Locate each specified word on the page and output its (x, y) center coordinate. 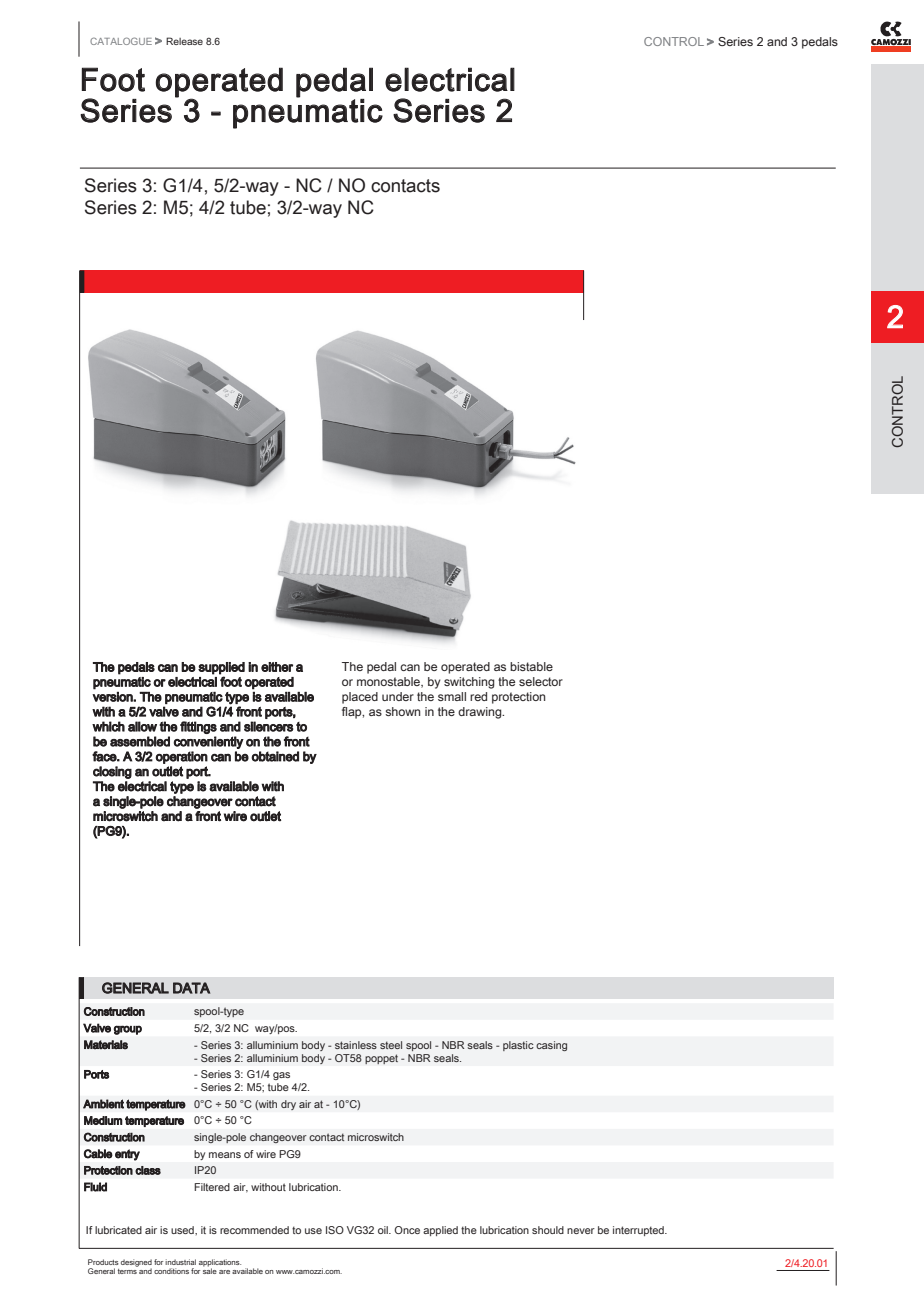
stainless (356, 1045)
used (183, 1230)
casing (551, 1046)
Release (184, 41)
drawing (481, 713)
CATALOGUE (121, 41)
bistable (531, 666)
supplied (221, 668)
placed (360, 698)
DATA (191, 988)
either (277, 667)
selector (541, 681)
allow (142, 726)
